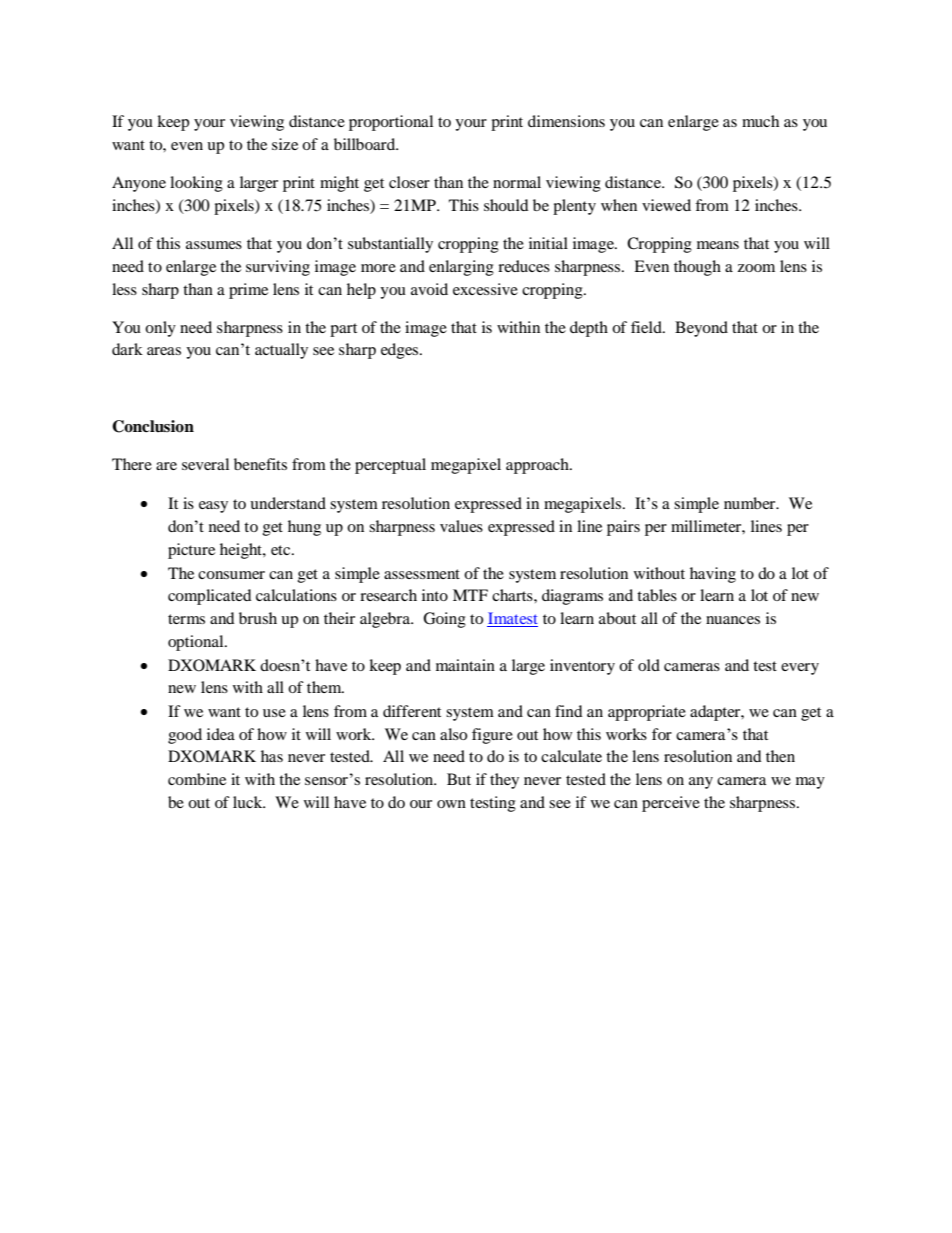 The height and width of the page is (1233, 952). Describe the element at coordinates (197, 779) in the page. I see `combine` at that location.
